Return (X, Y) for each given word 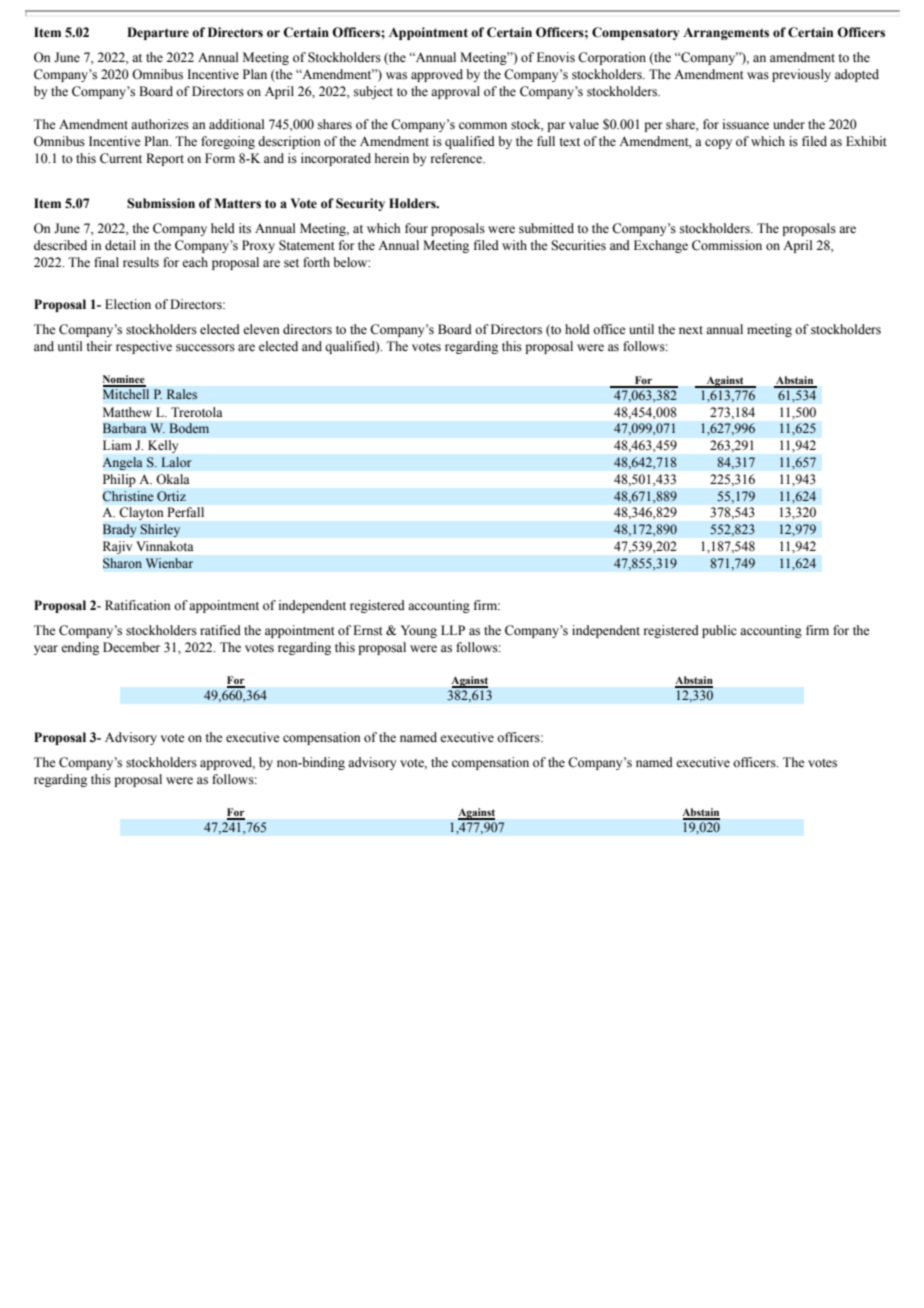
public (719, 631)
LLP (453, 630)
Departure (158, 33)
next (691, 330)
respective (144, 347)
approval (455, 92)
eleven (261, 329)
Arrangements (726, 33)
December (131, 647)
